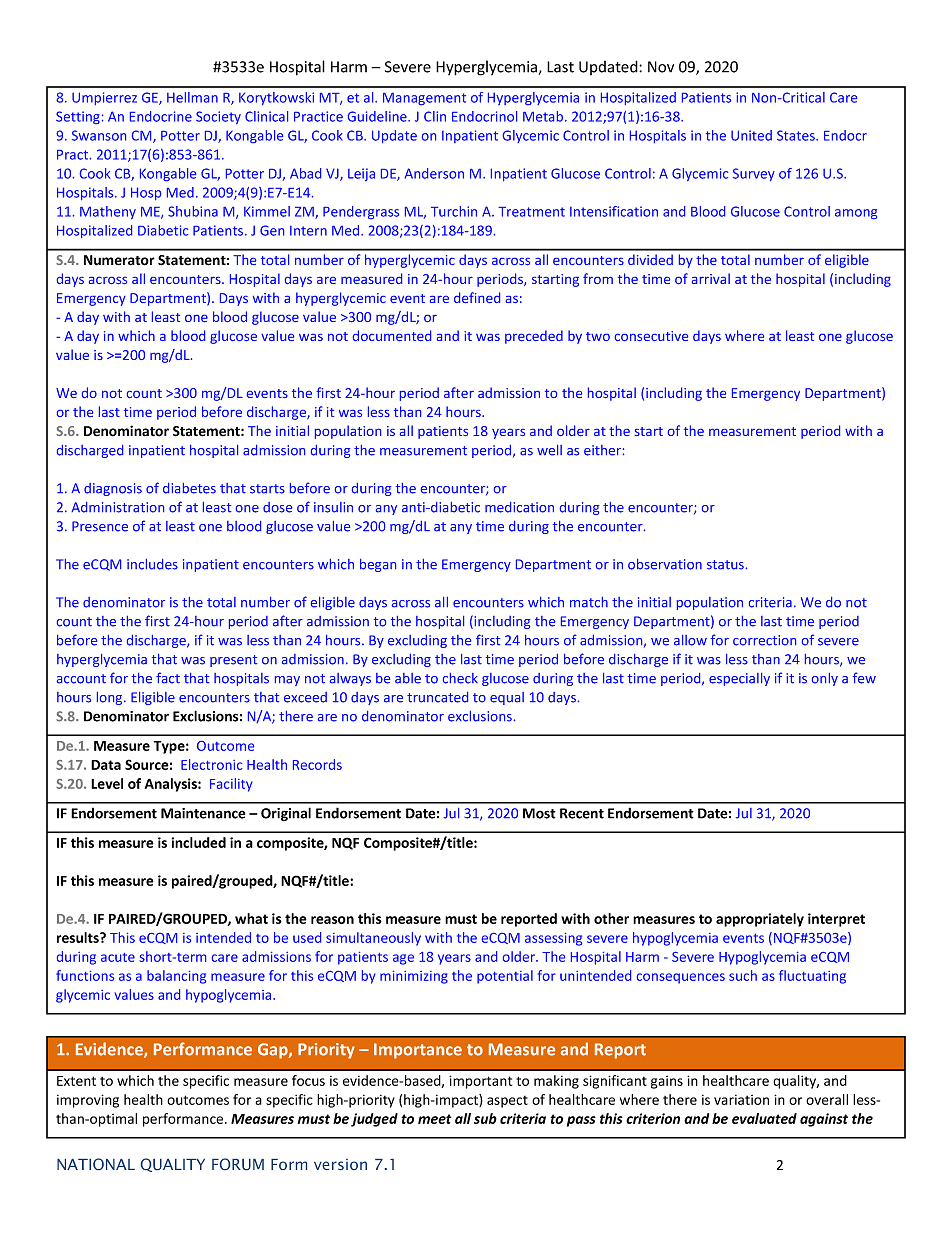 This screenshot has height=1233, width=952. I want to click on Hellman, so click(192, 97).
